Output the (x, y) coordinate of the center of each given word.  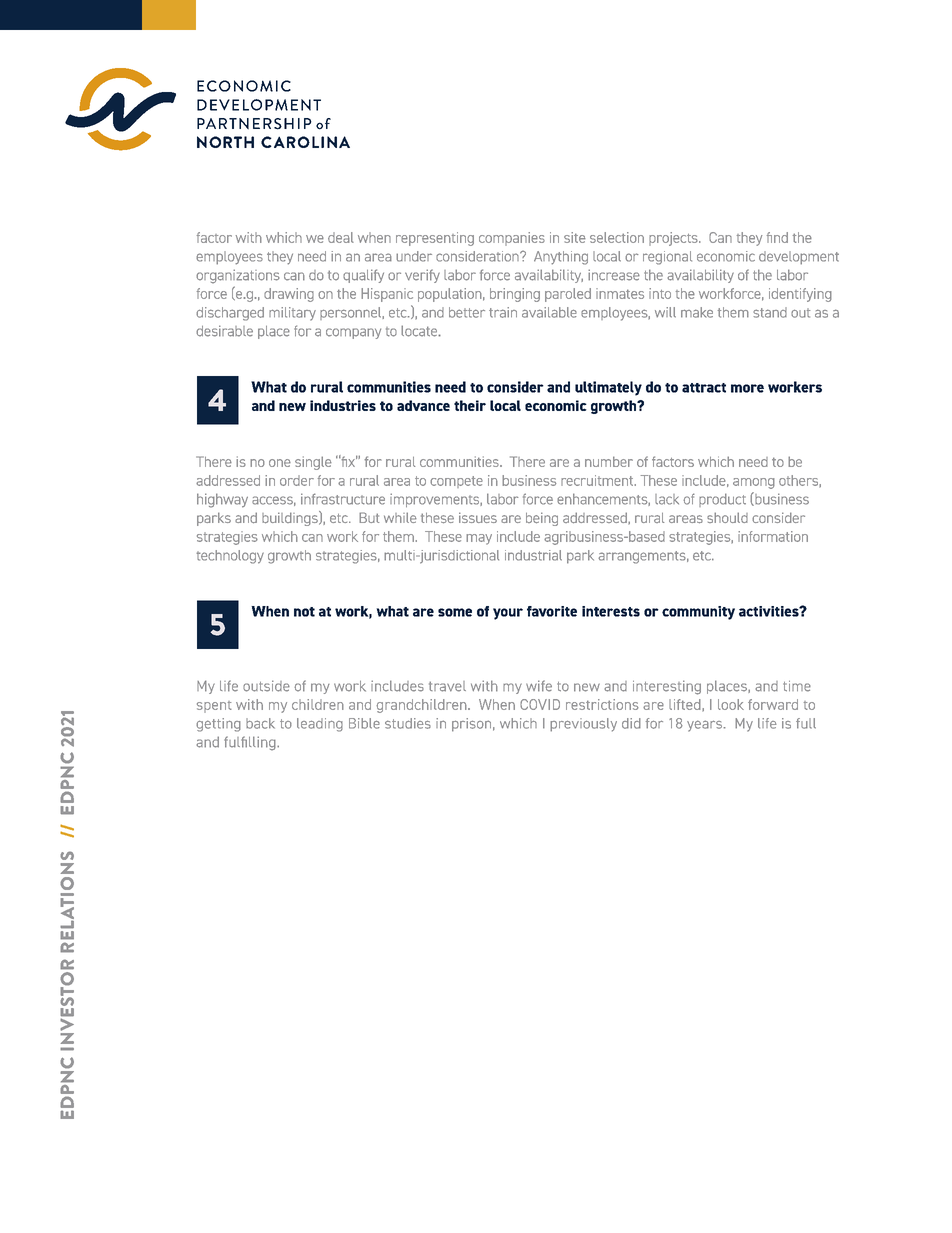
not (304, 612)
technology (230, 557)
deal (341, 237)
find (777, 237)
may (479, 539)
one (280, 463)
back (260, 723)
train (503, 312)
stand (770, 312)
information (773, 536)
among (754, 483)
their (470, 405)
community (698, 613)
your (508, 614)
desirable (224, 331)
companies (512, 239)
